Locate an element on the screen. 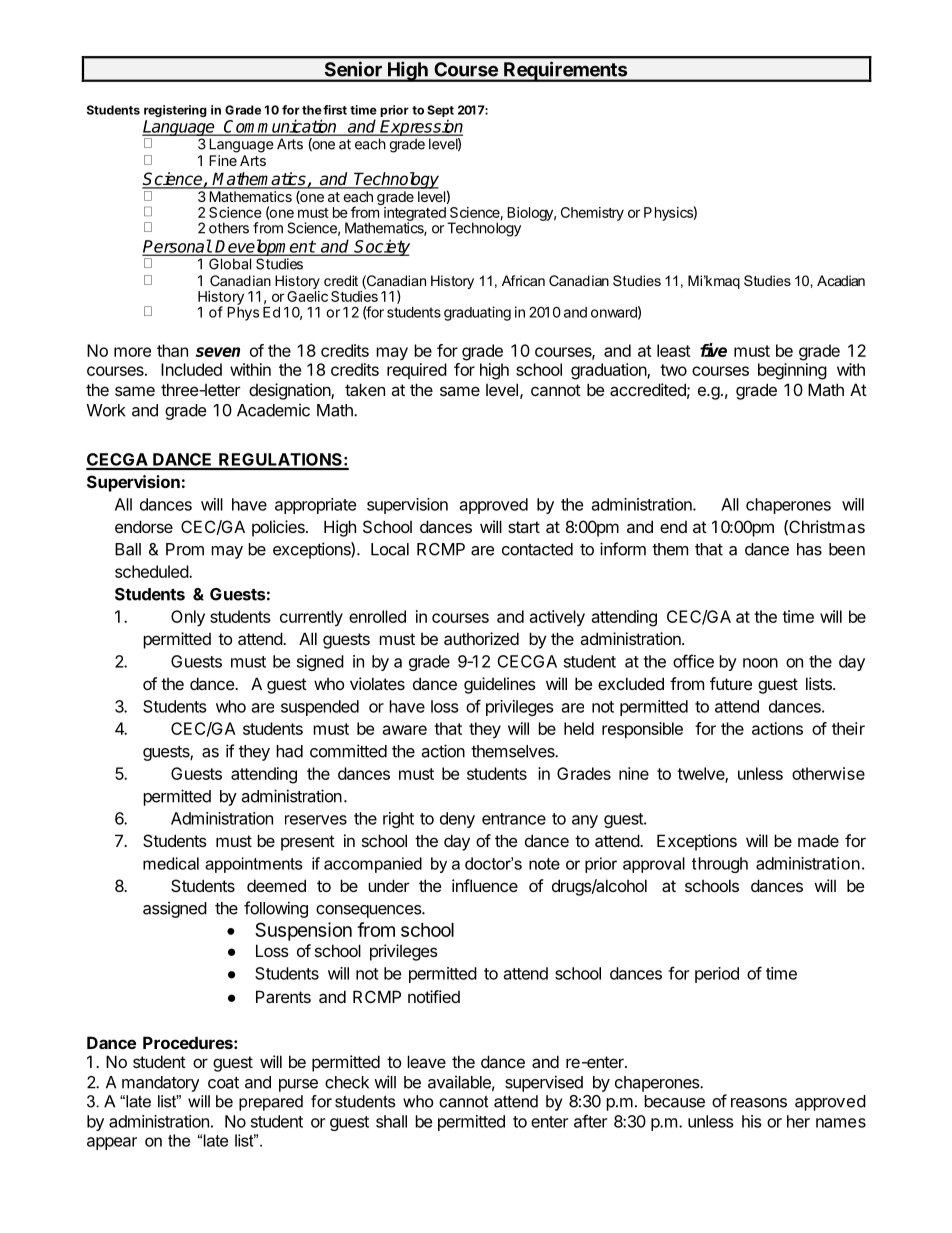  registering is located at coordinates (175, 111).
